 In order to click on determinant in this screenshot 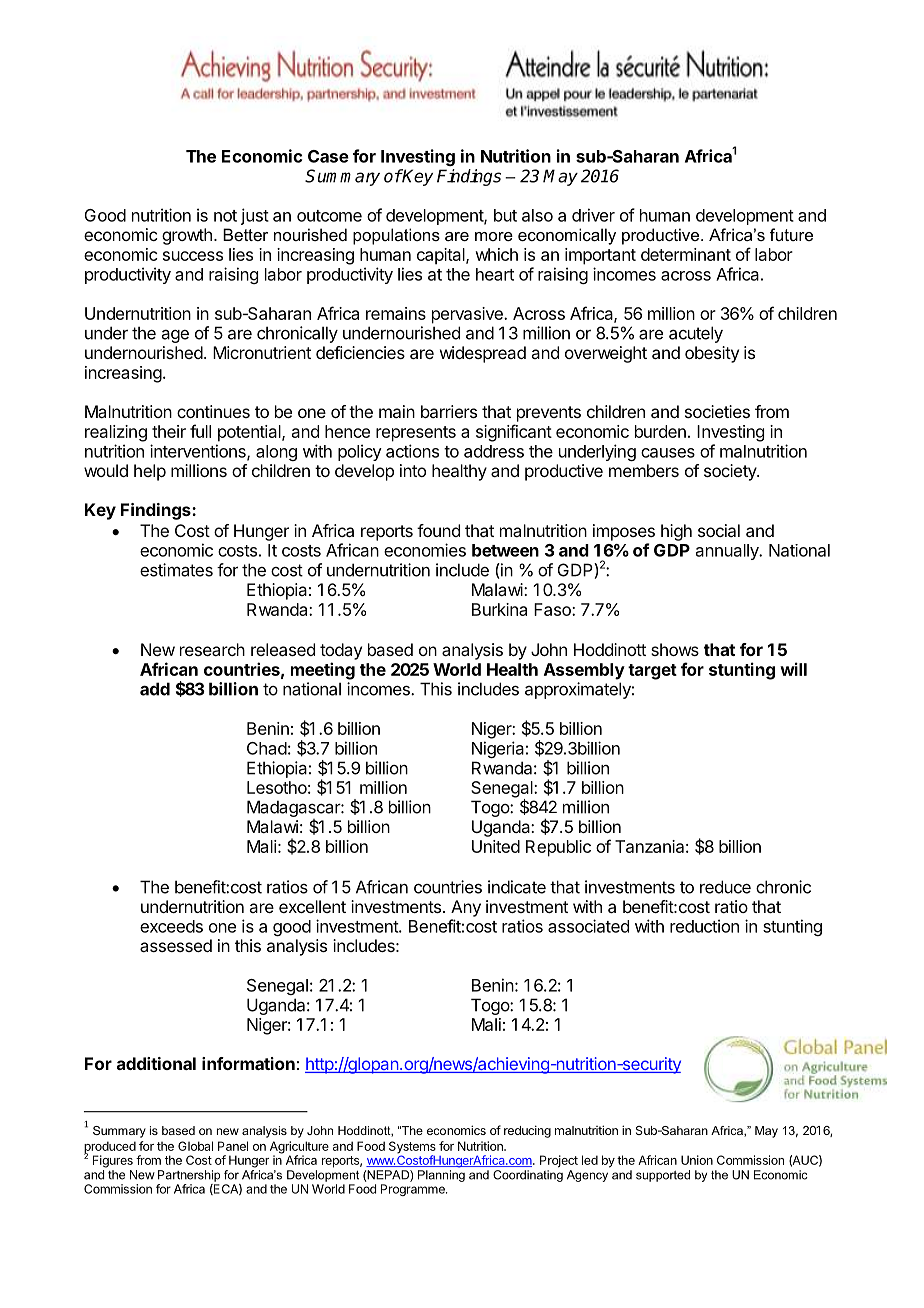, I will do `click(686, 254)`.
